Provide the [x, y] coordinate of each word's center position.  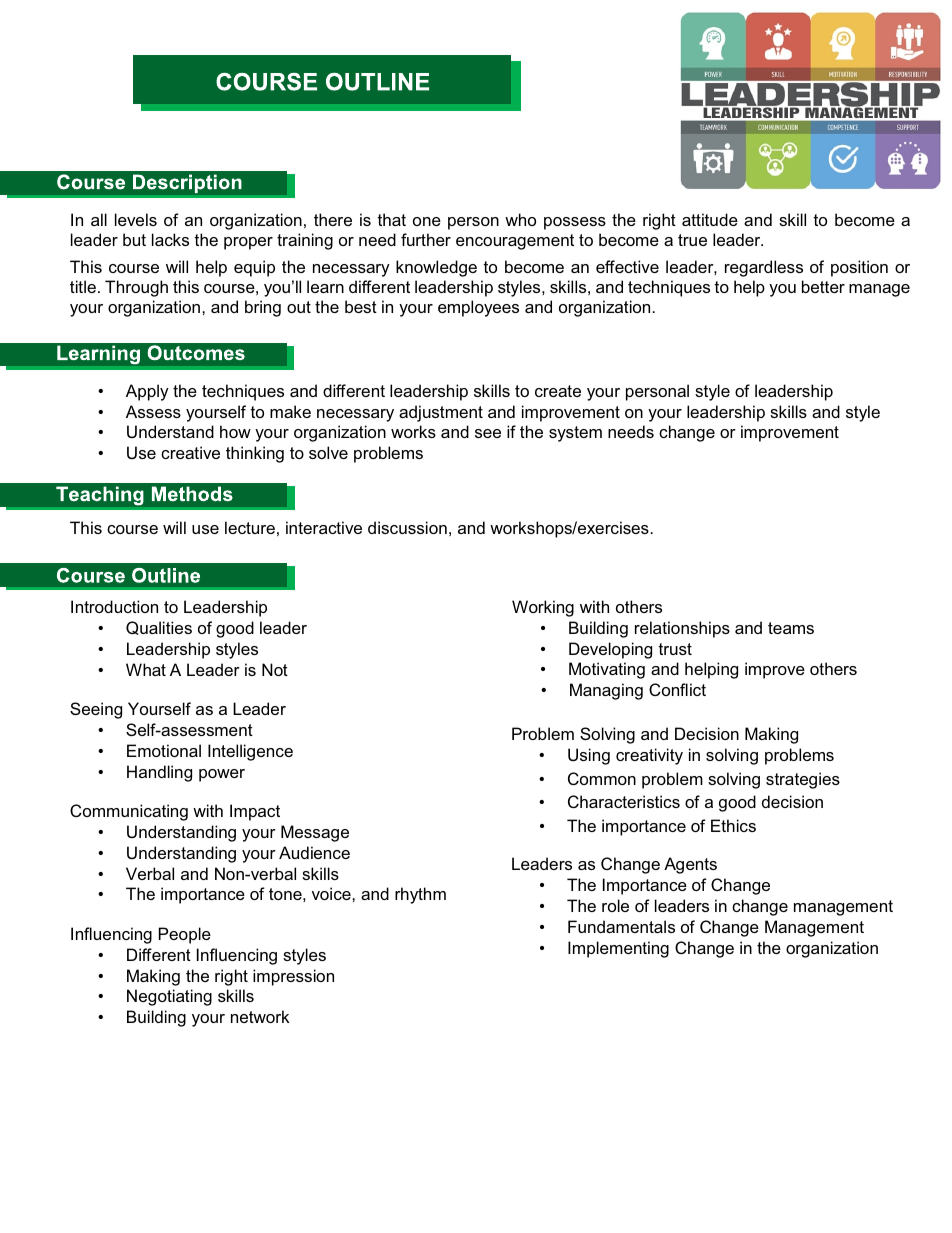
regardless [764, 268]
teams [791, 628]
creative [190, 452]
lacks [170, 239]
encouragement [515, 242]
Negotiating [169, 997]
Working [543, 608]
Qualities [159, 628]
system [575, 434]
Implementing [618, 949]
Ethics [733, 825]
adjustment [441, 413]
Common [602, 778]
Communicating [129, 812]
